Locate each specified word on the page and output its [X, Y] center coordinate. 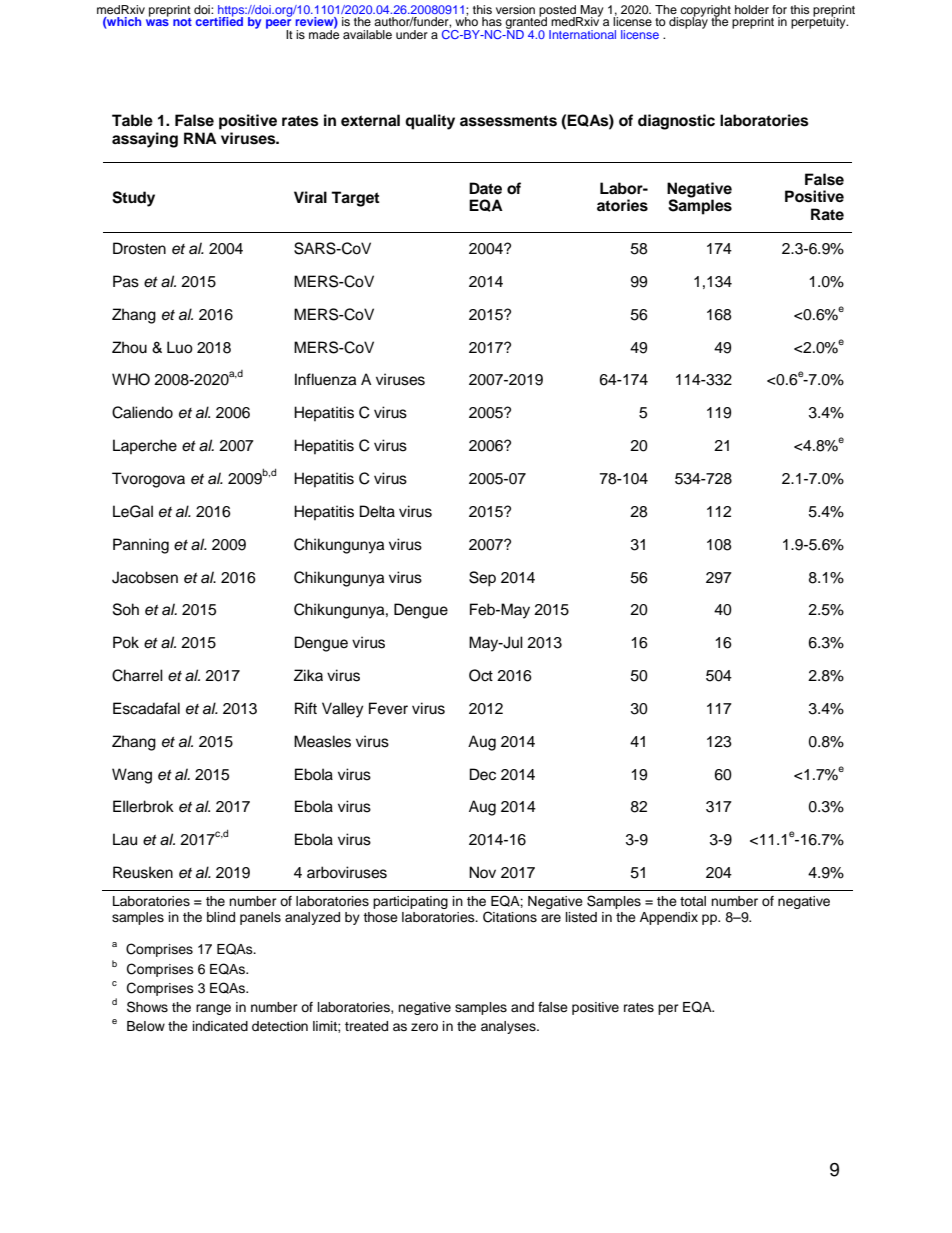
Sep [482, 579]
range [213, 1009]
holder [752, 9]
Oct [481, 675]
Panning [141, 546]
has [492, 21]
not [182, 22]
